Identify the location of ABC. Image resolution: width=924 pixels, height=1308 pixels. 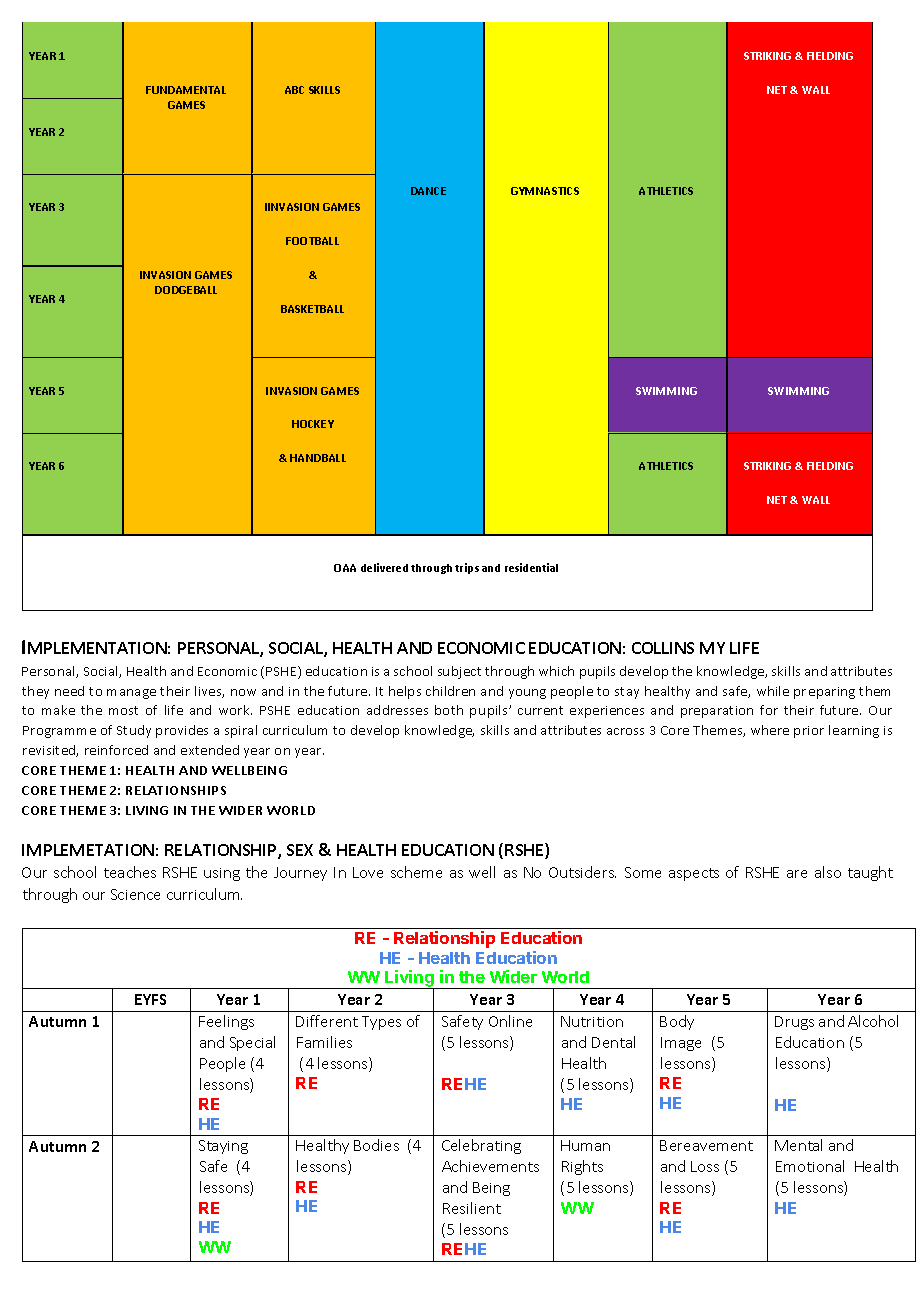
(294, 90).
